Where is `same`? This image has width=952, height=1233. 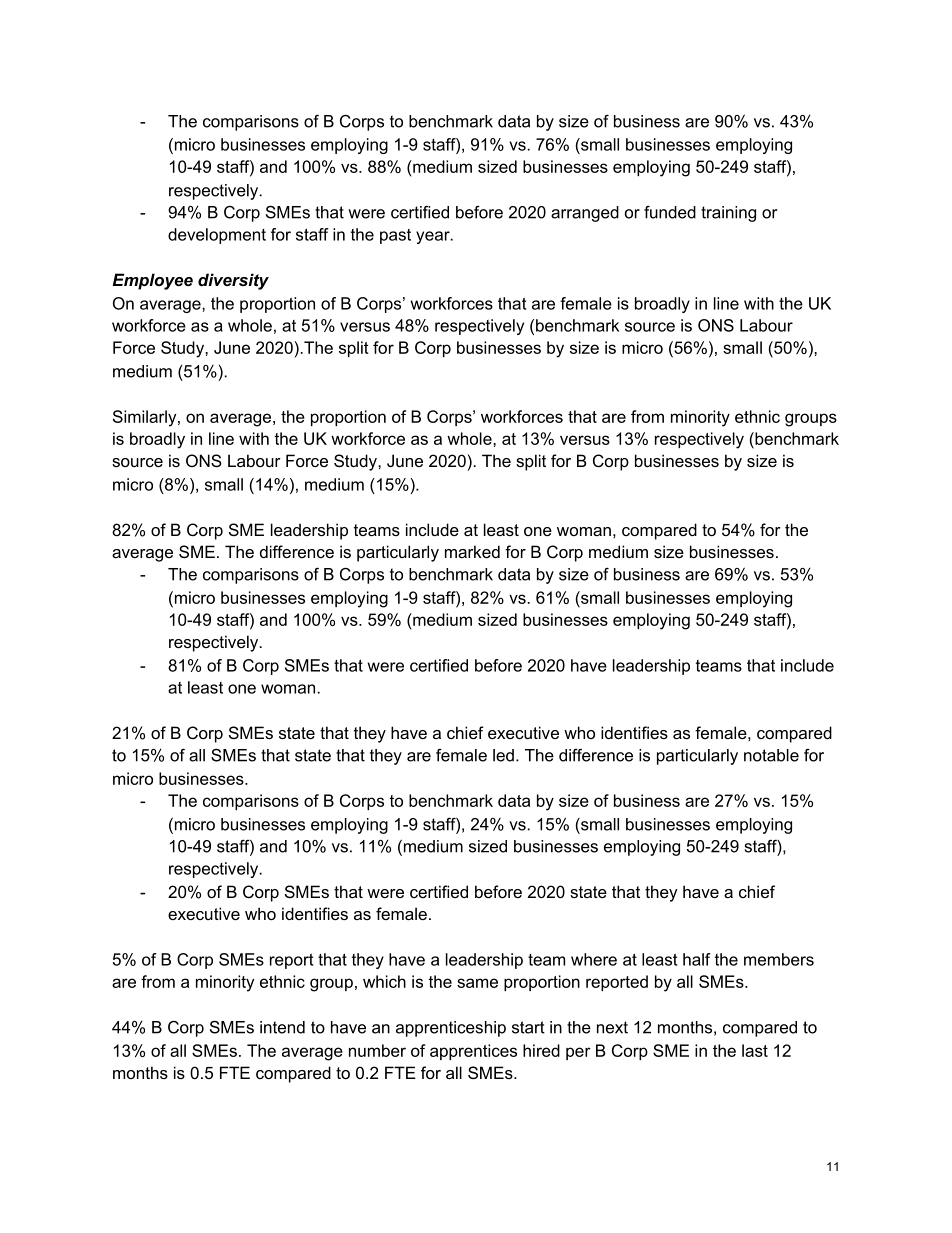
same is located at coordinates (477, 983).
